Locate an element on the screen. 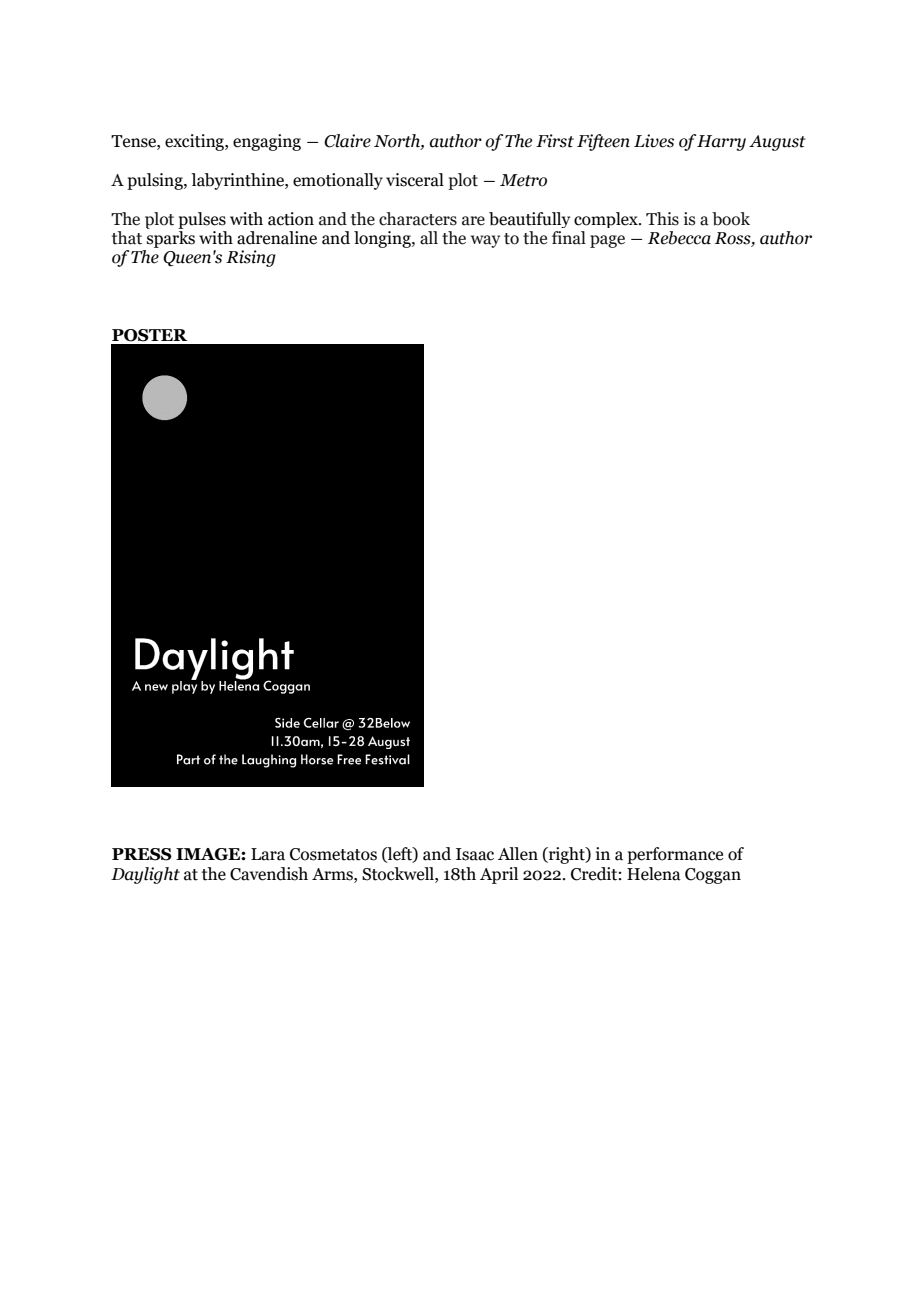 The height and width of the screenshot is (1308, 924). exciting is located at coordinates (195, 142).
